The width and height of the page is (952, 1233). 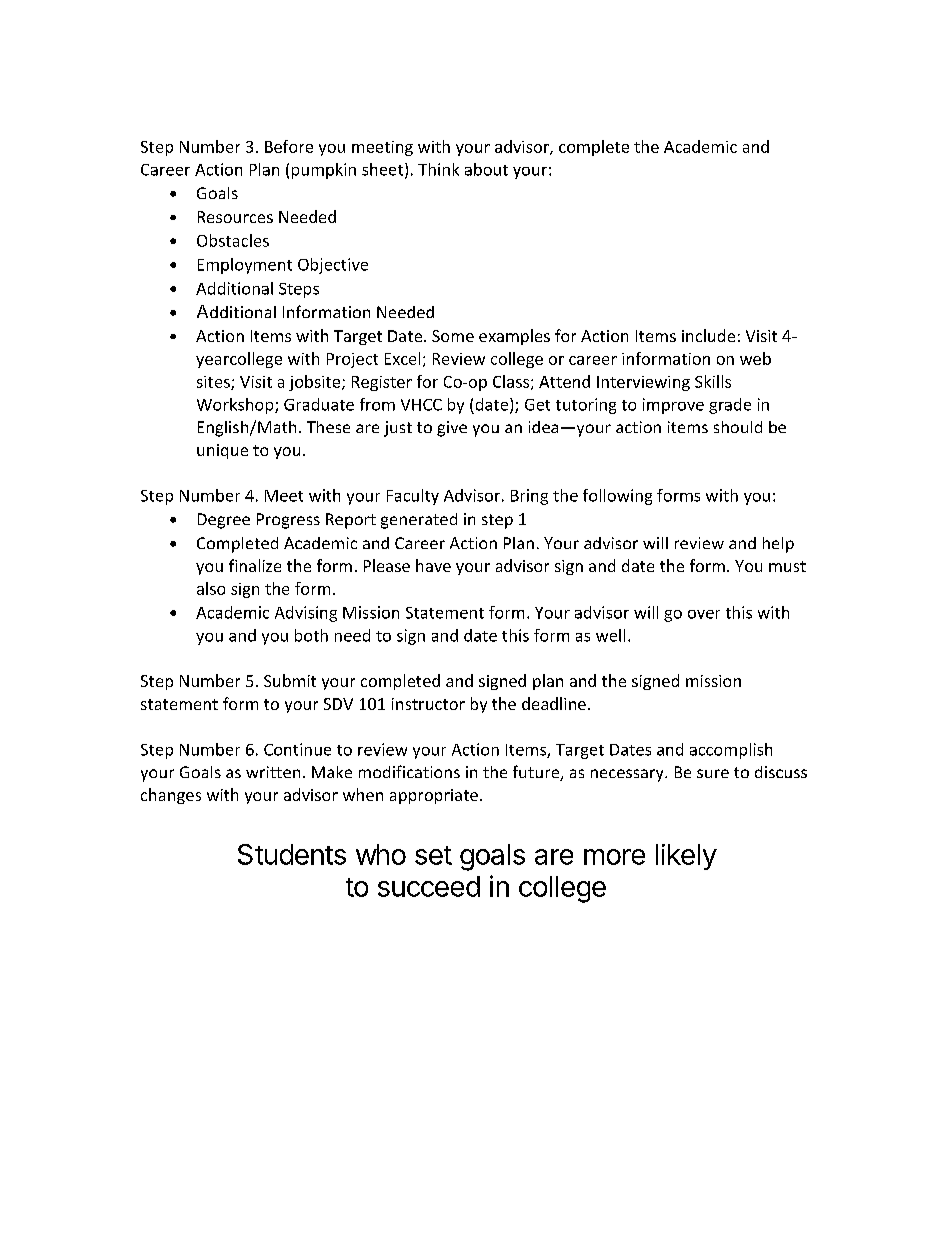 I want to click on Students, so click(x=292, y=854).
